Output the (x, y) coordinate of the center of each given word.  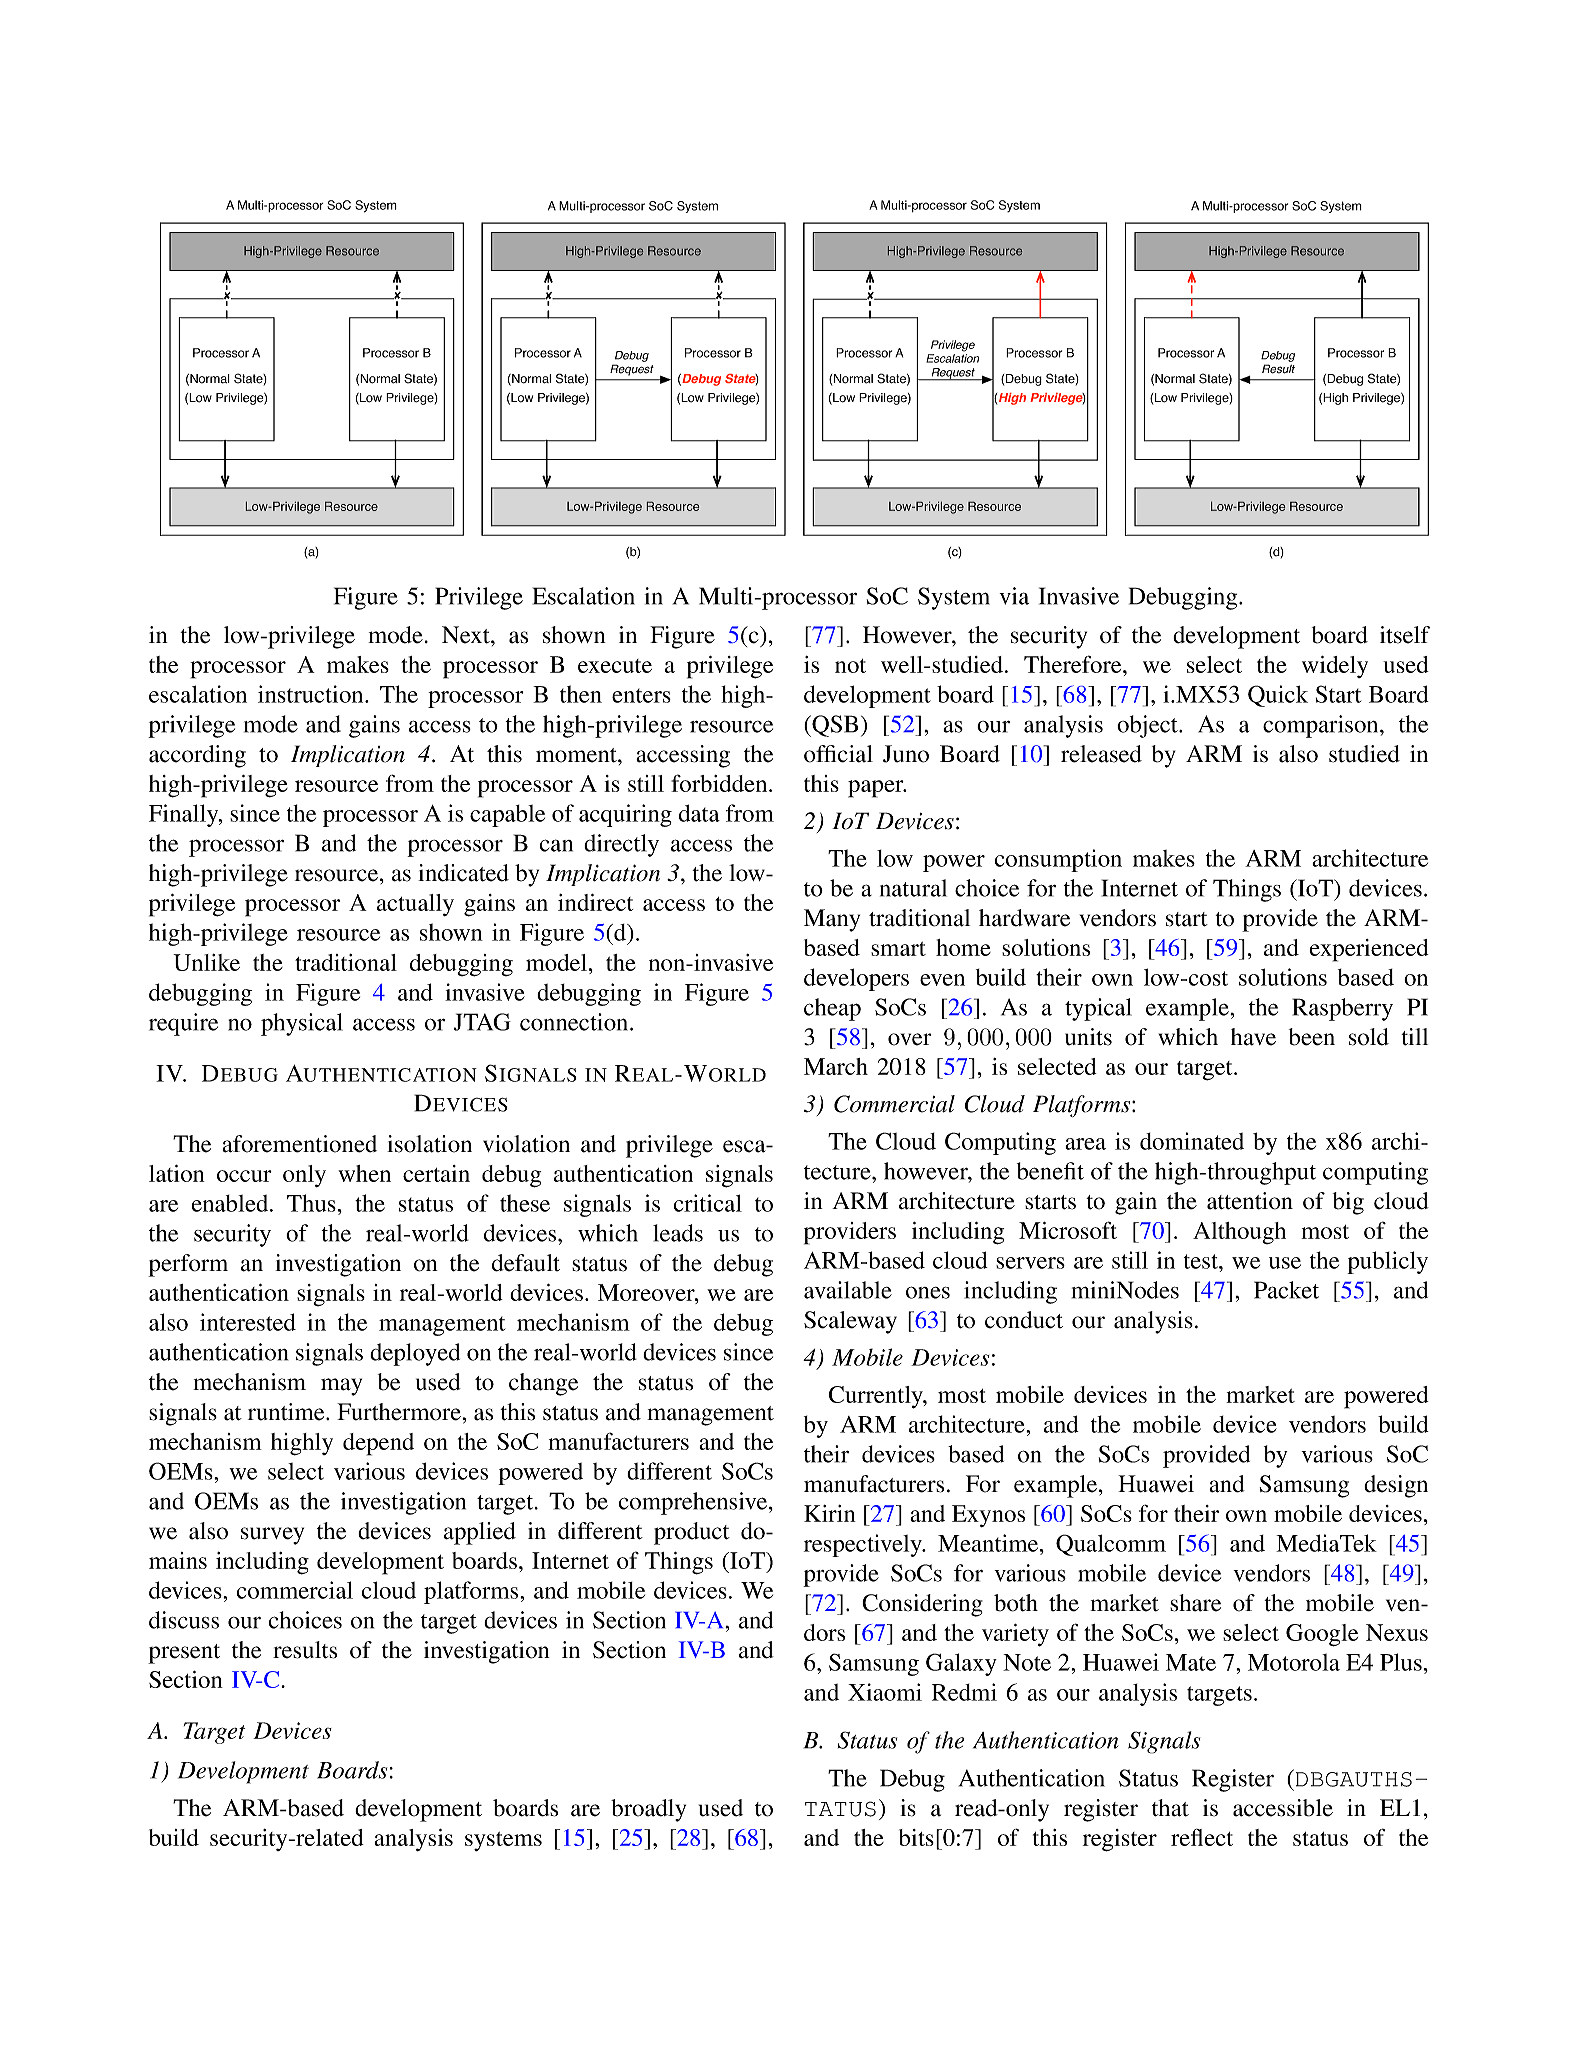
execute (615, 666)
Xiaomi (885, 1692)
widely (1335, 667)
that (1170, 1808)
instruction (312, 694)
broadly (648, 1810)
